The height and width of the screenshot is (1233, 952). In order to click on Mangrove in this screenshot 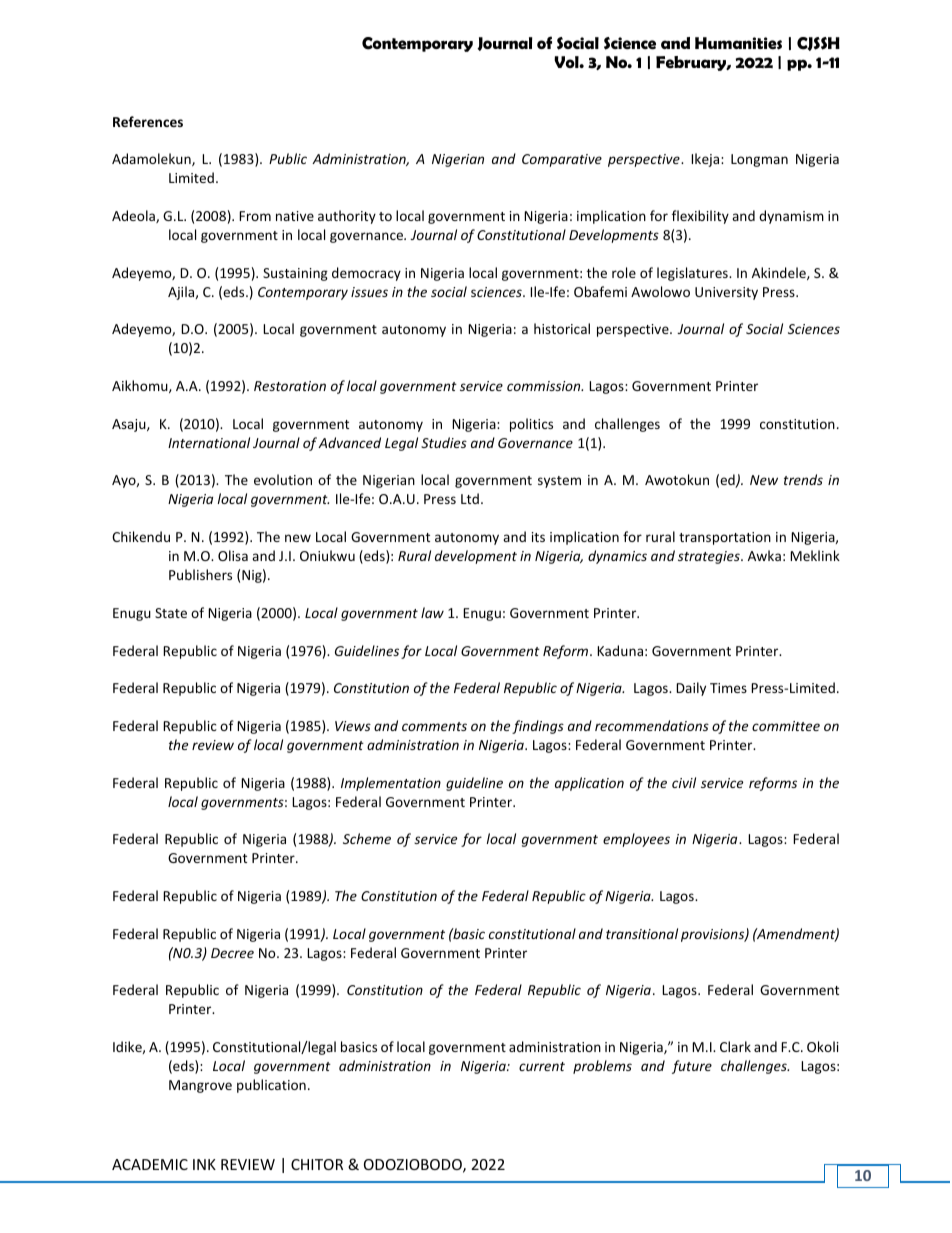, I will do `click(200, 1086)`.
